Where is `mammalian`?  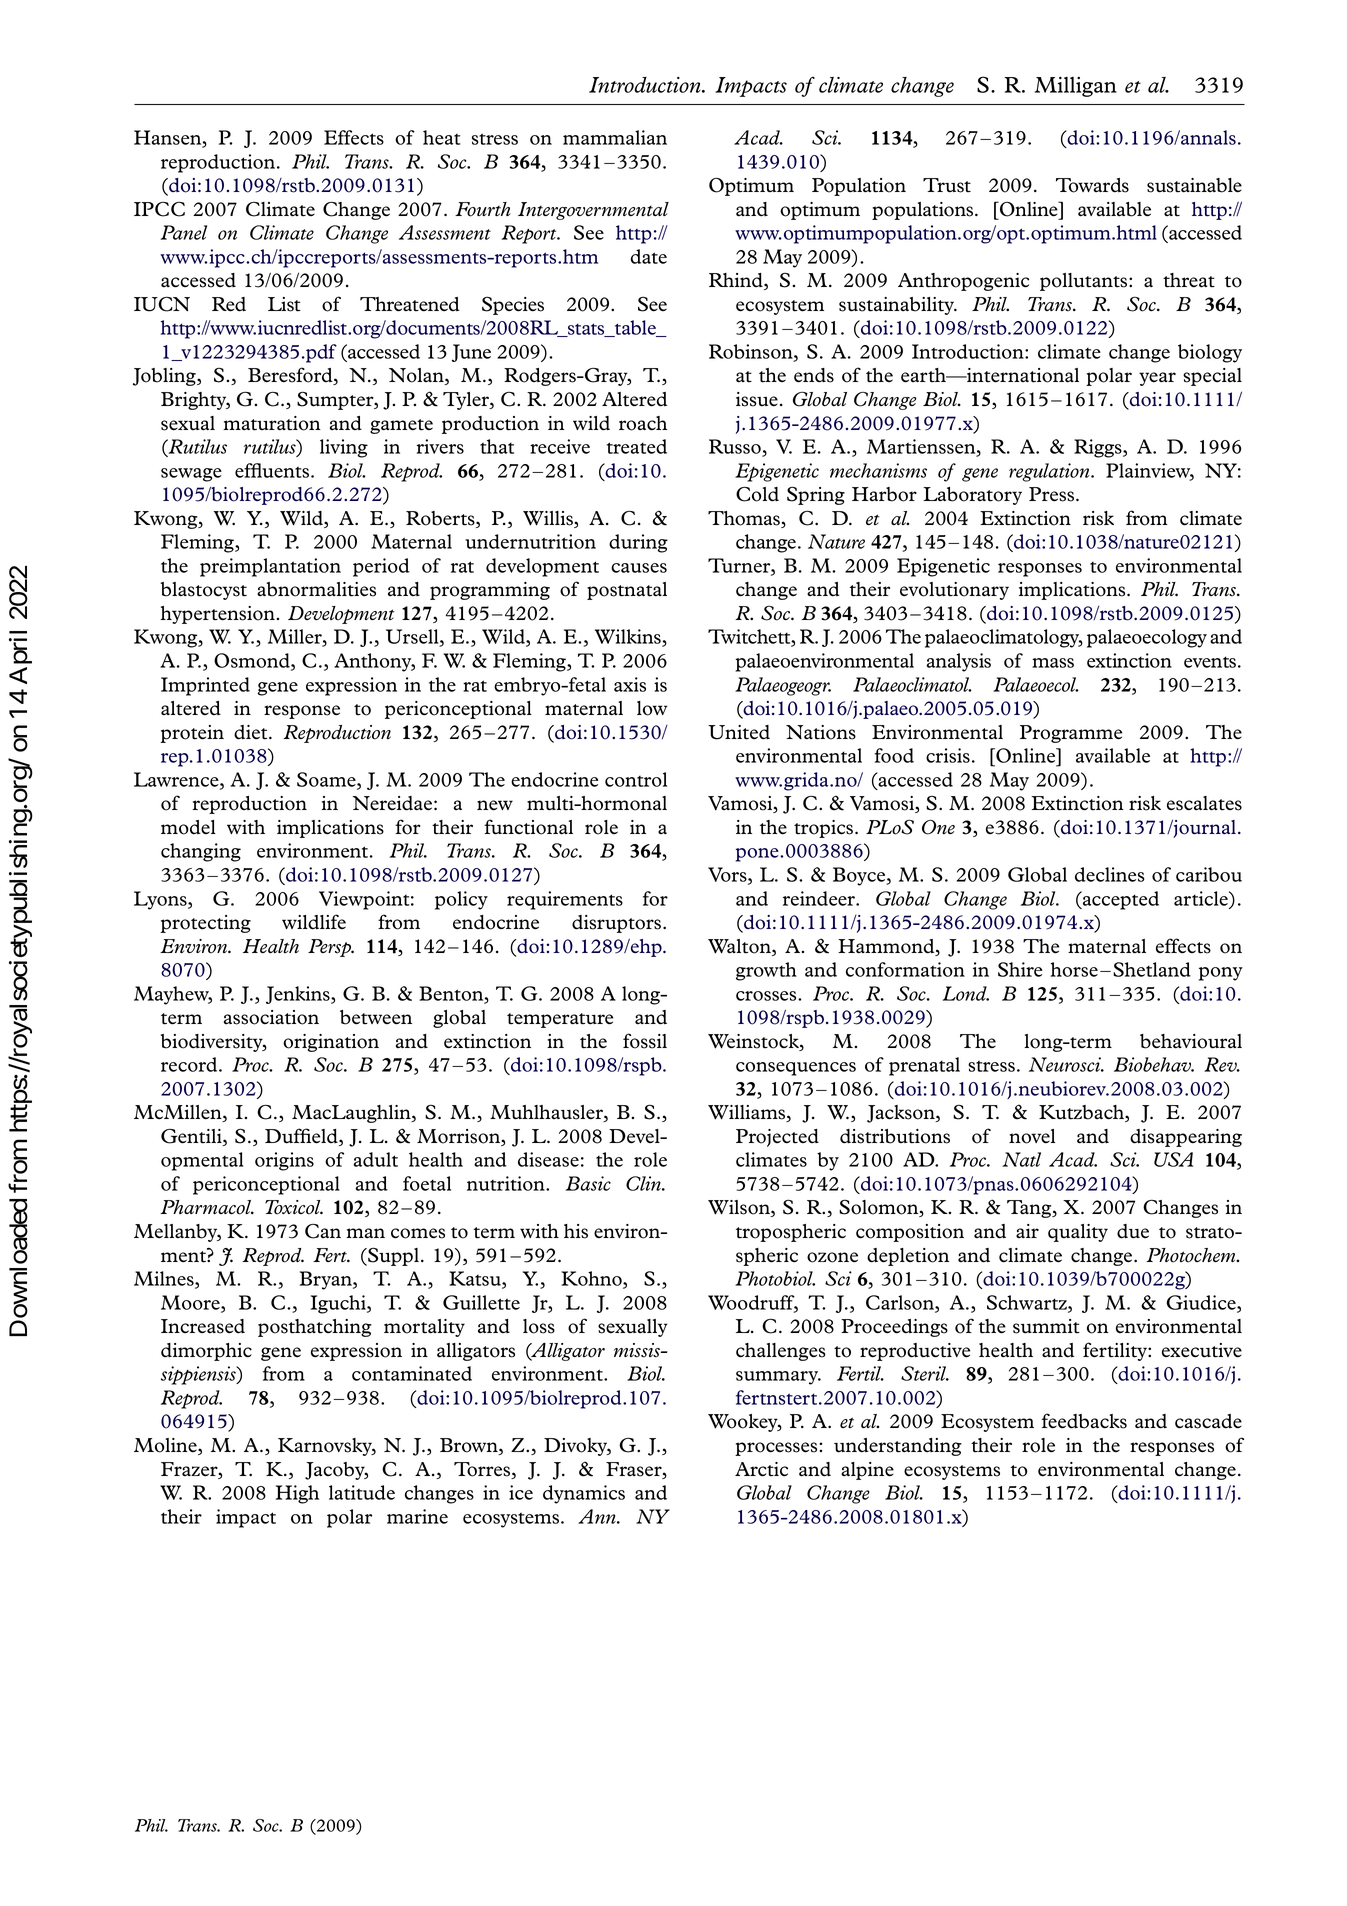
mammalian is located at coordinates (615, 137).
